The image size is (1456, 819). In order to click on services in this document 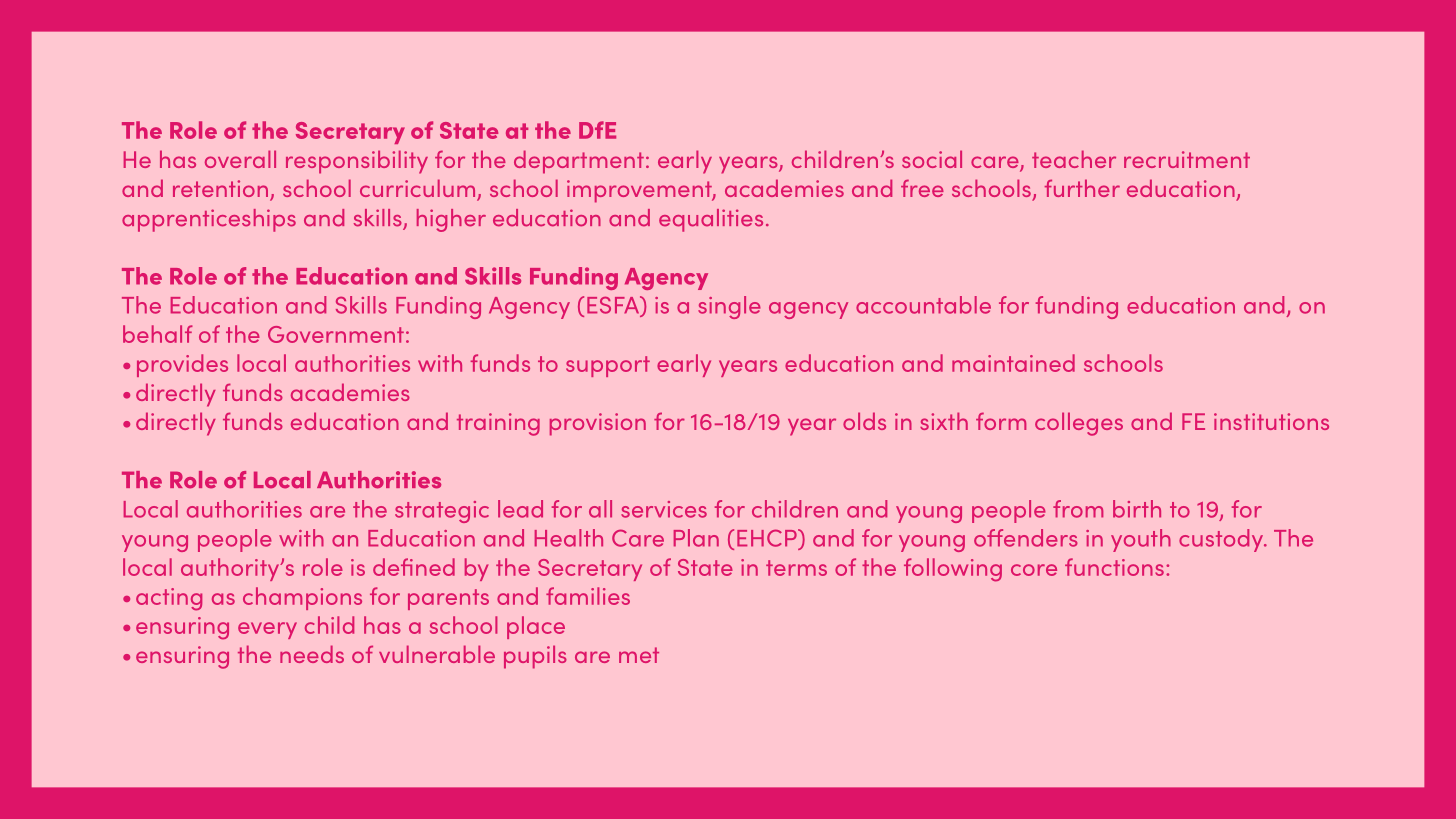, I will do `click(664, 509)`.
